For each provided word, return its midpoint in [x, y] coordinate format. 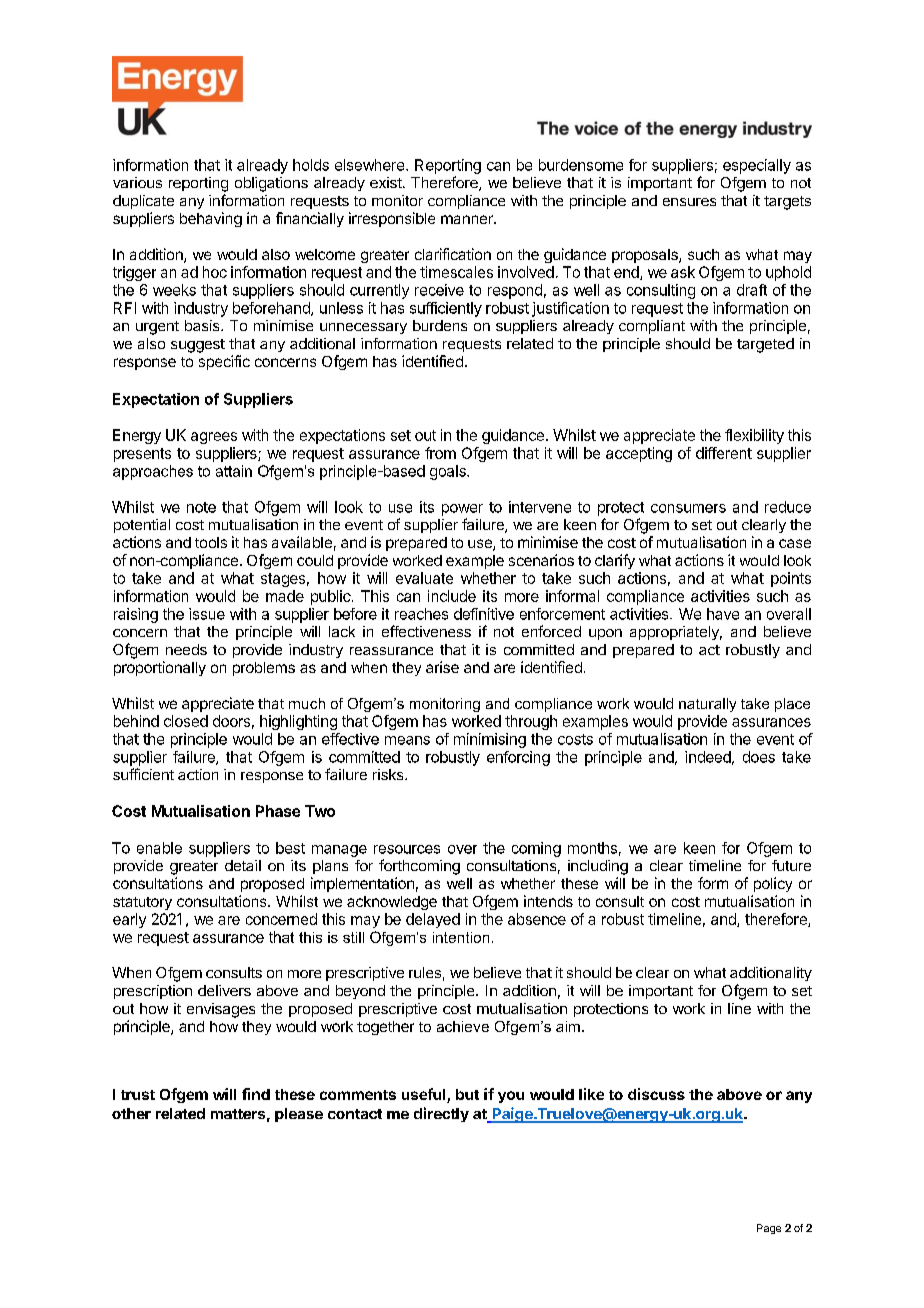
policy [773, 884]
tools [211, 542]
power [462, 510]
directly [441, 1114]
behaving [211, 219]
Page [769, 1229]
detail [243, 865]
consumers [688, 508]
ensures [689, 202]
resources [407, 849]
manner [468, 219]
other [131, 1113]
